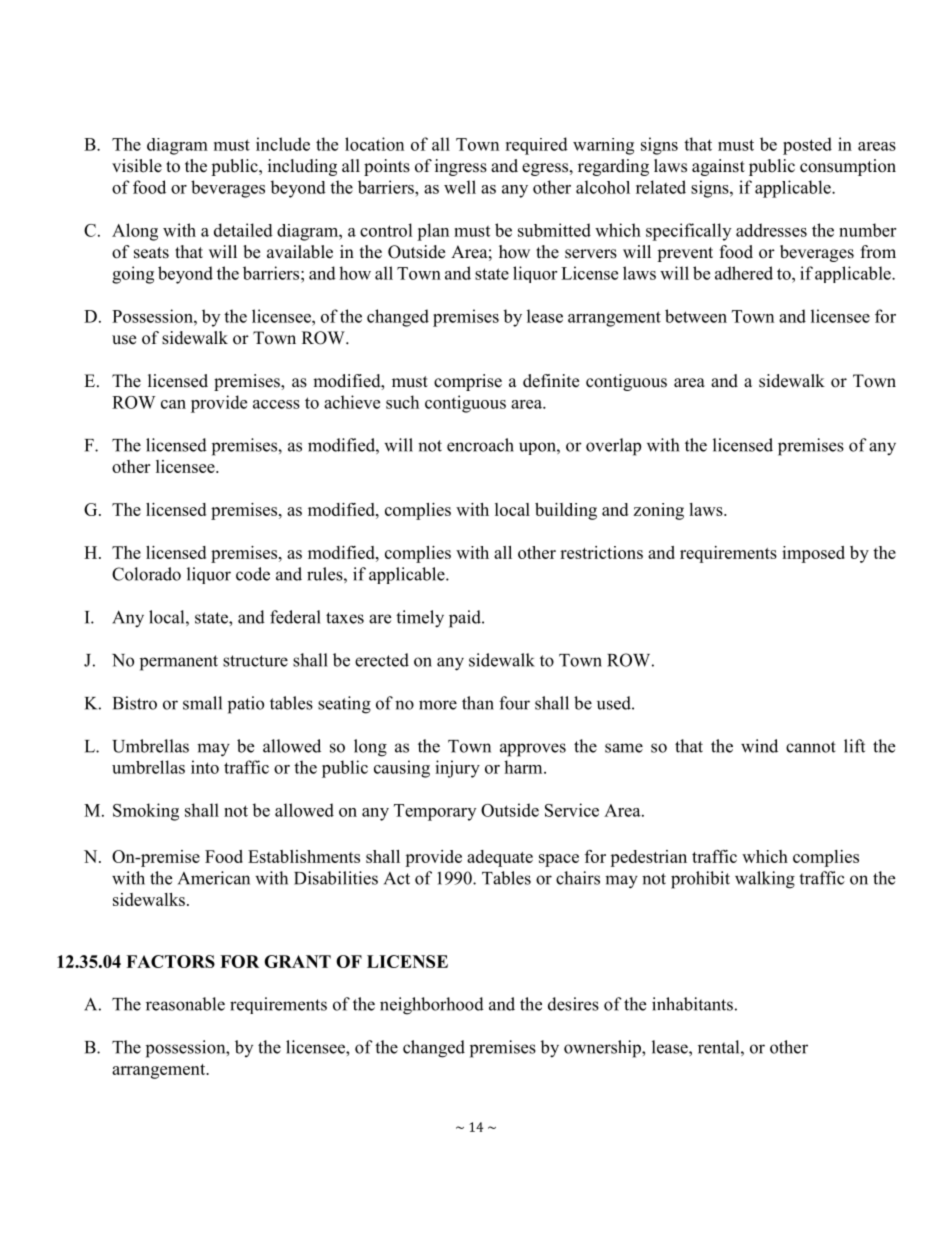  What do you see at coordinates (813, 554) in the screenshot?
I see `imposed` at bounding box center [813, 554].
